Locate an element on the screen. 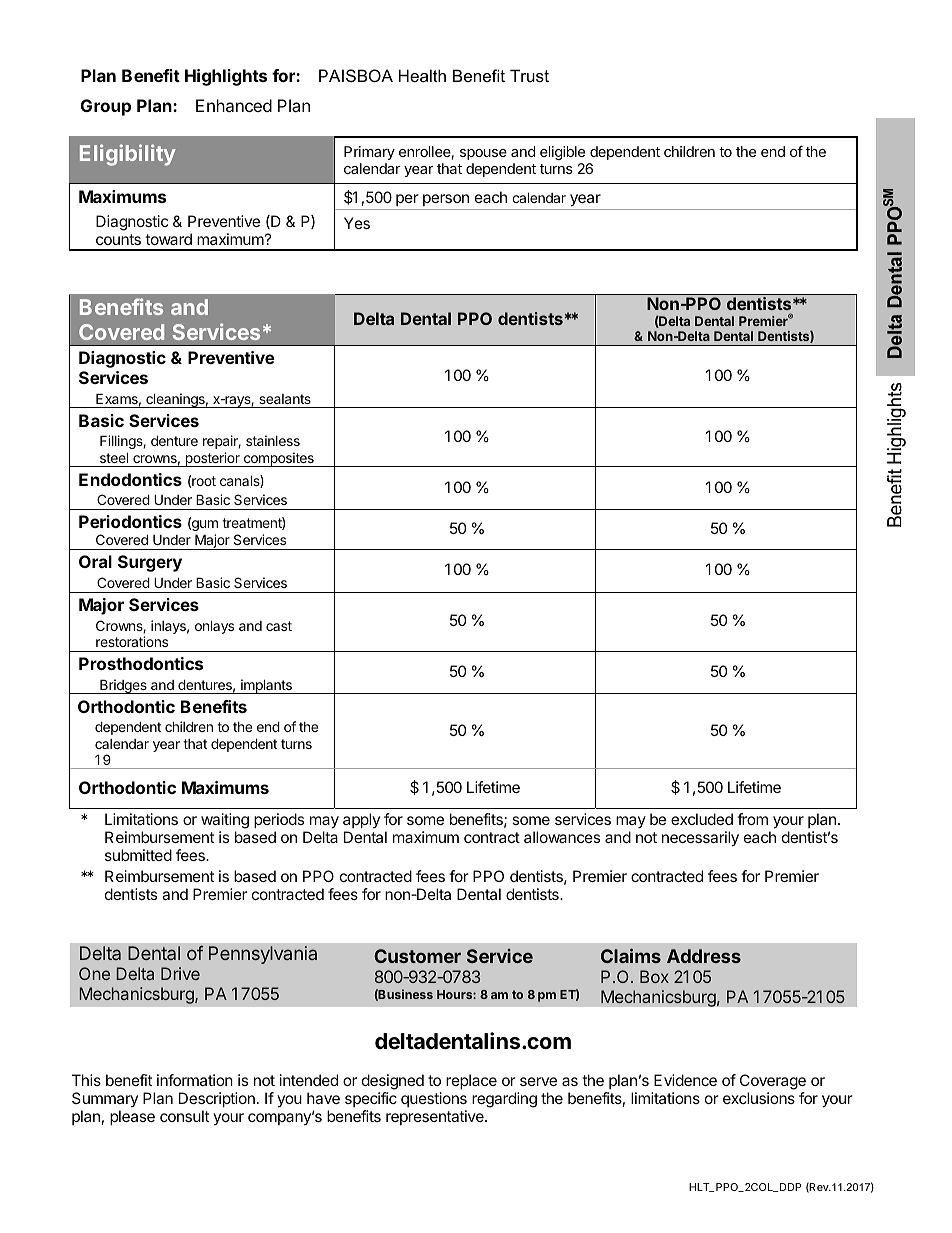 This screenshot has height=1233, width=952. Evidence is located at coordinates (685, 1080).
